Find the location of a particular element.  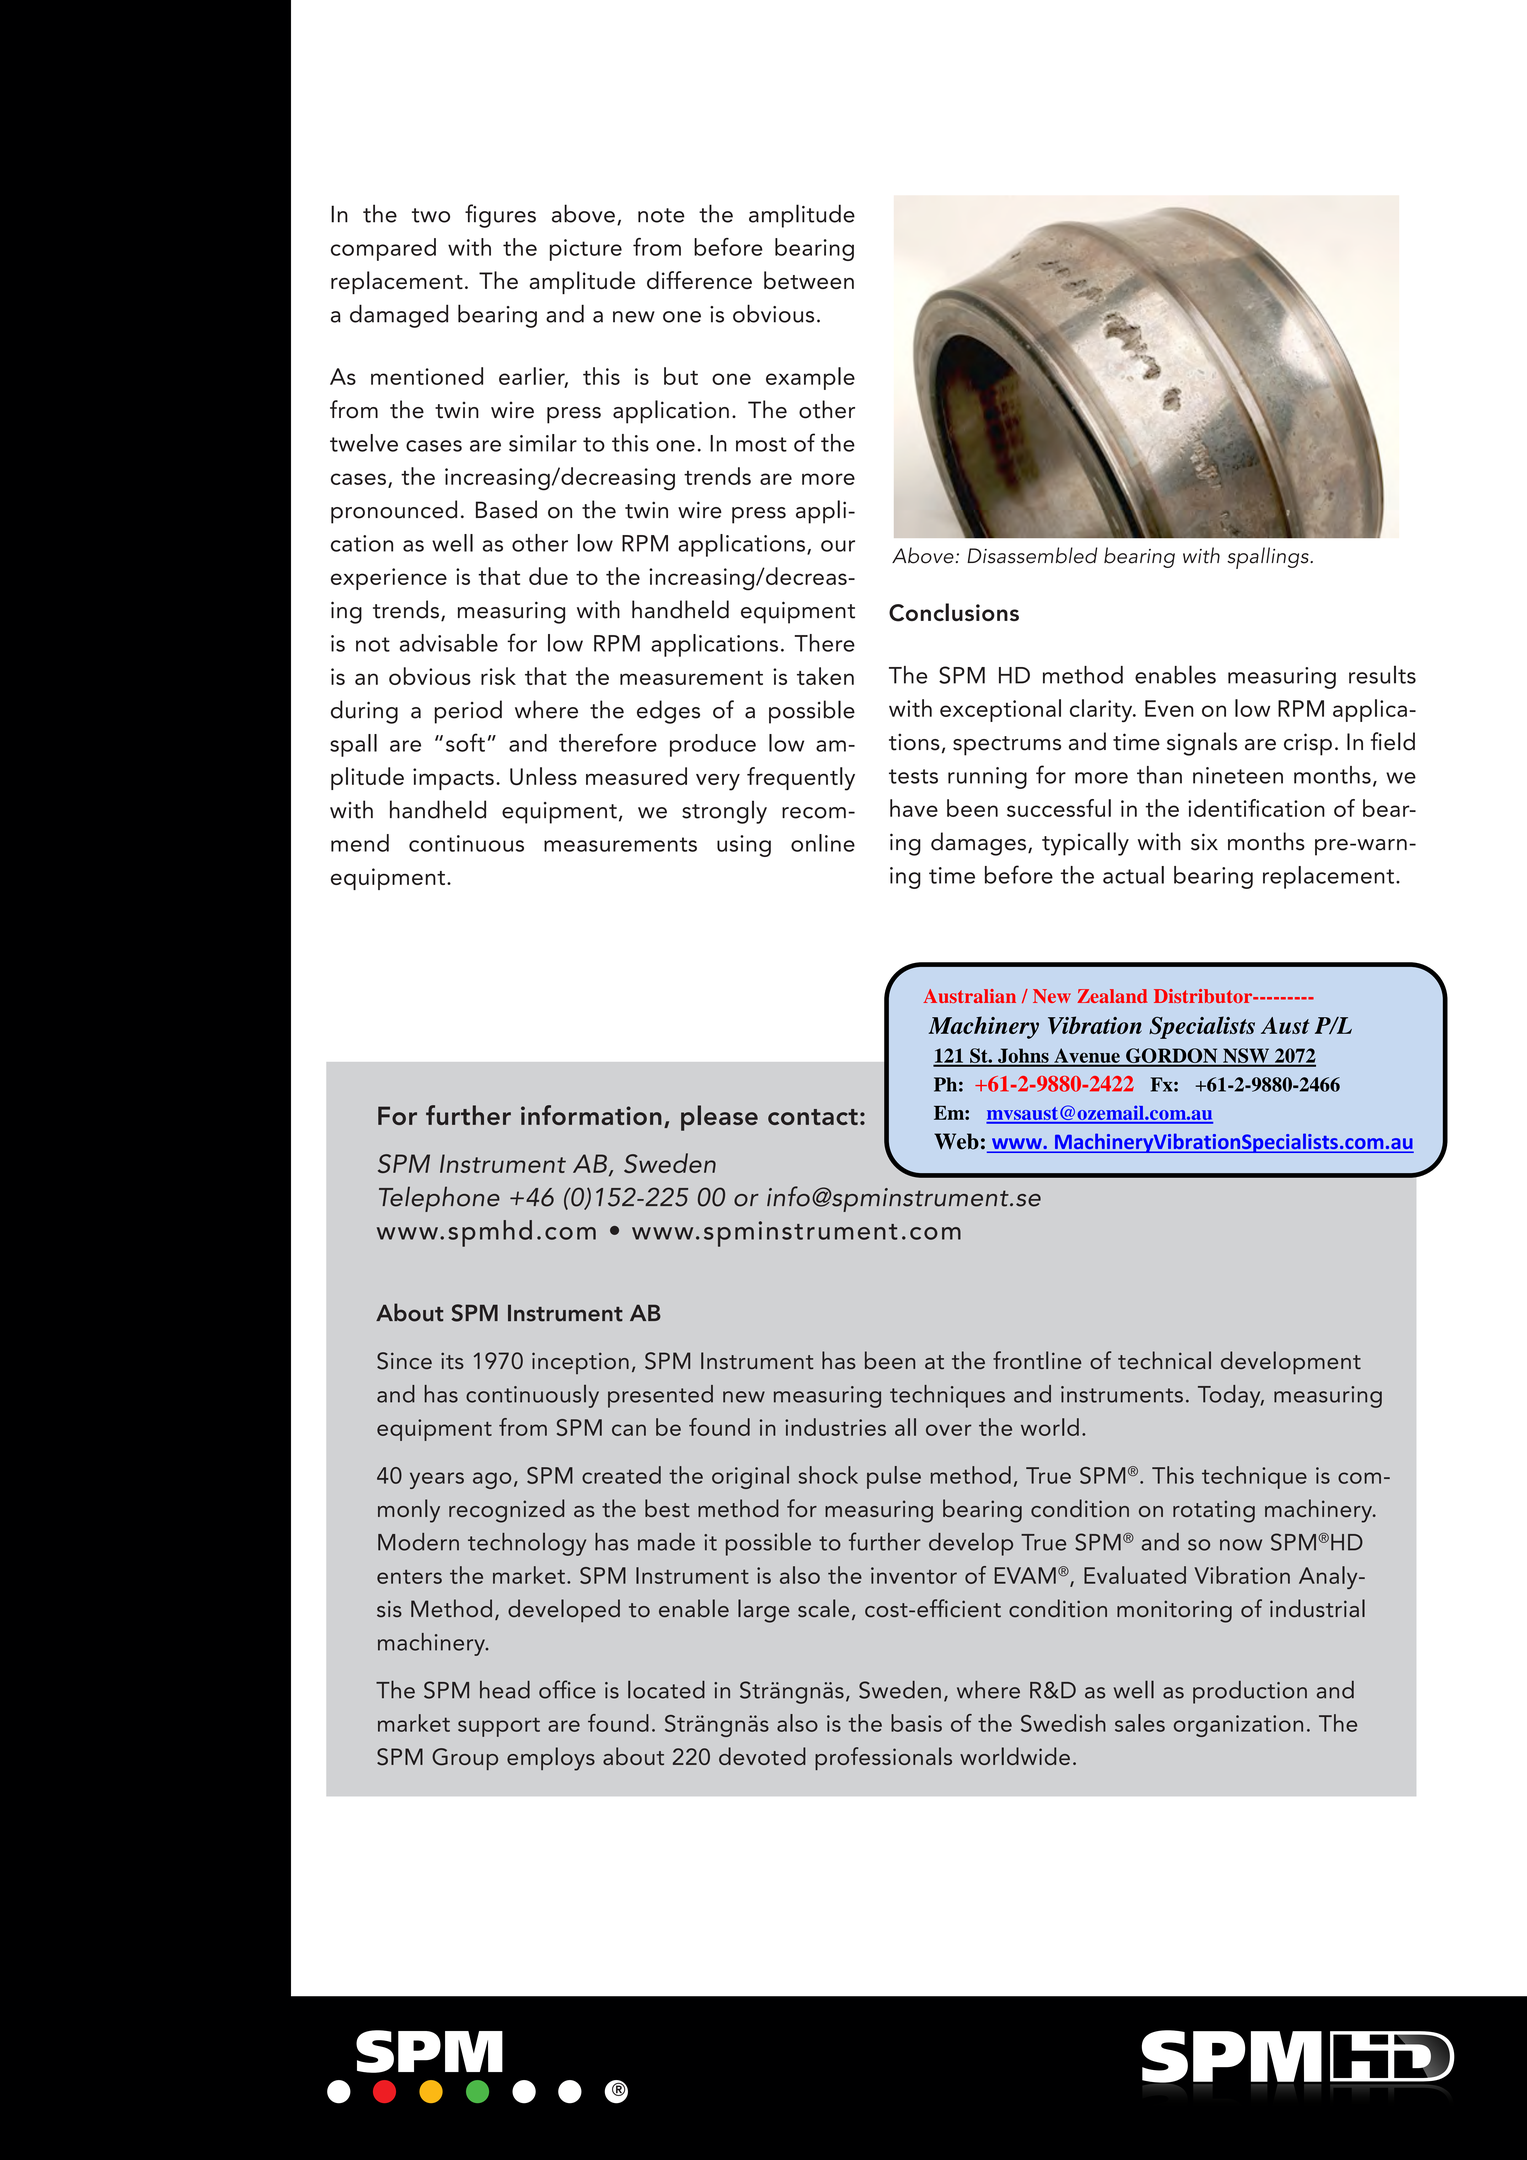

support is located at coordinates (499, 1727).
